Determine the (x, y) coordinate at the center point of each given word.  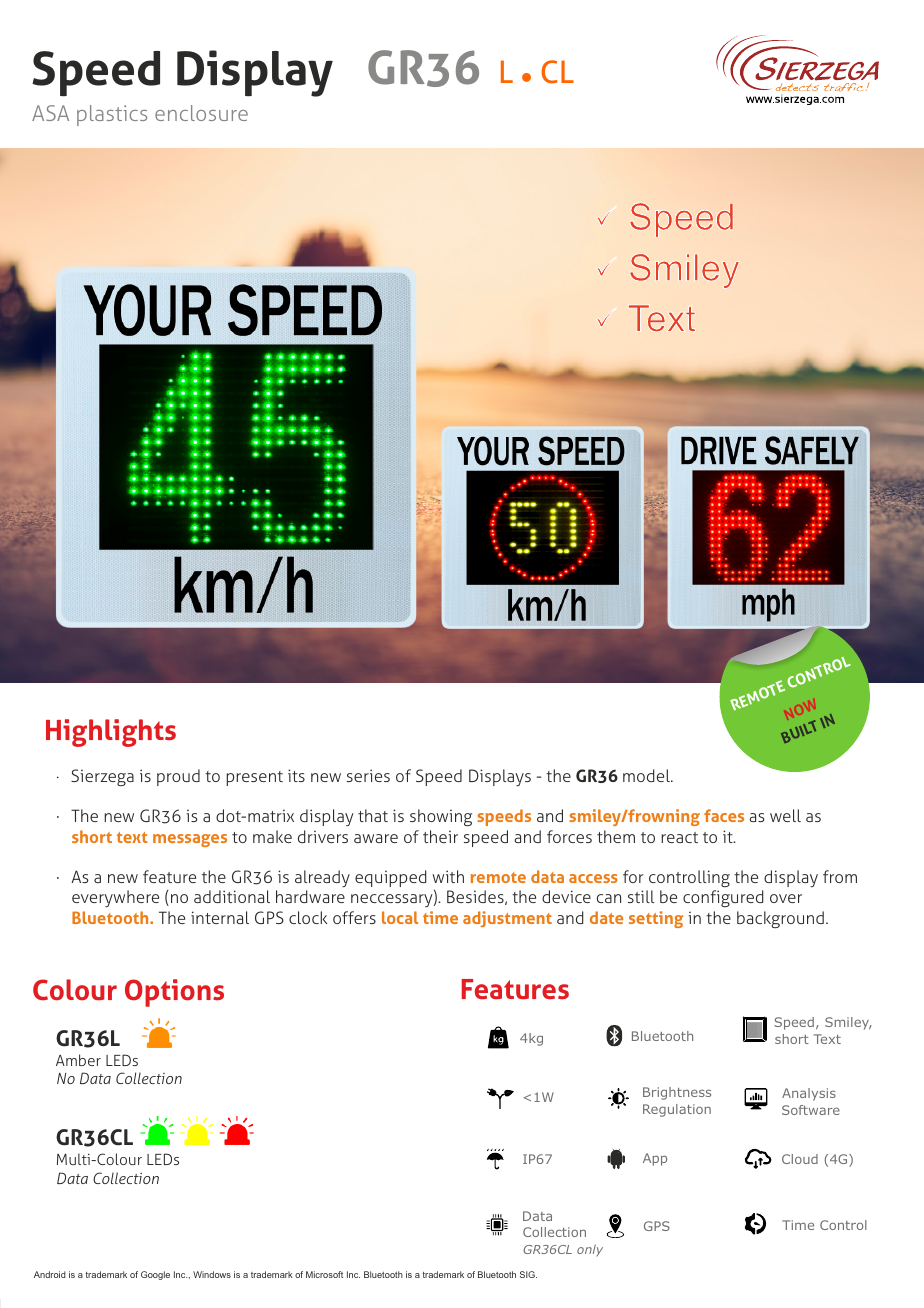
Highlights (111, 733)
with (448, 876)
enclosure (201, 113)
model (647, 775)
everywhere (115, 899)
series (368, 775)
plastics (112, 115)
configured (723, 898)
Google (155, 1275)
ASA (50, 113)
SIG (528, 1274)
